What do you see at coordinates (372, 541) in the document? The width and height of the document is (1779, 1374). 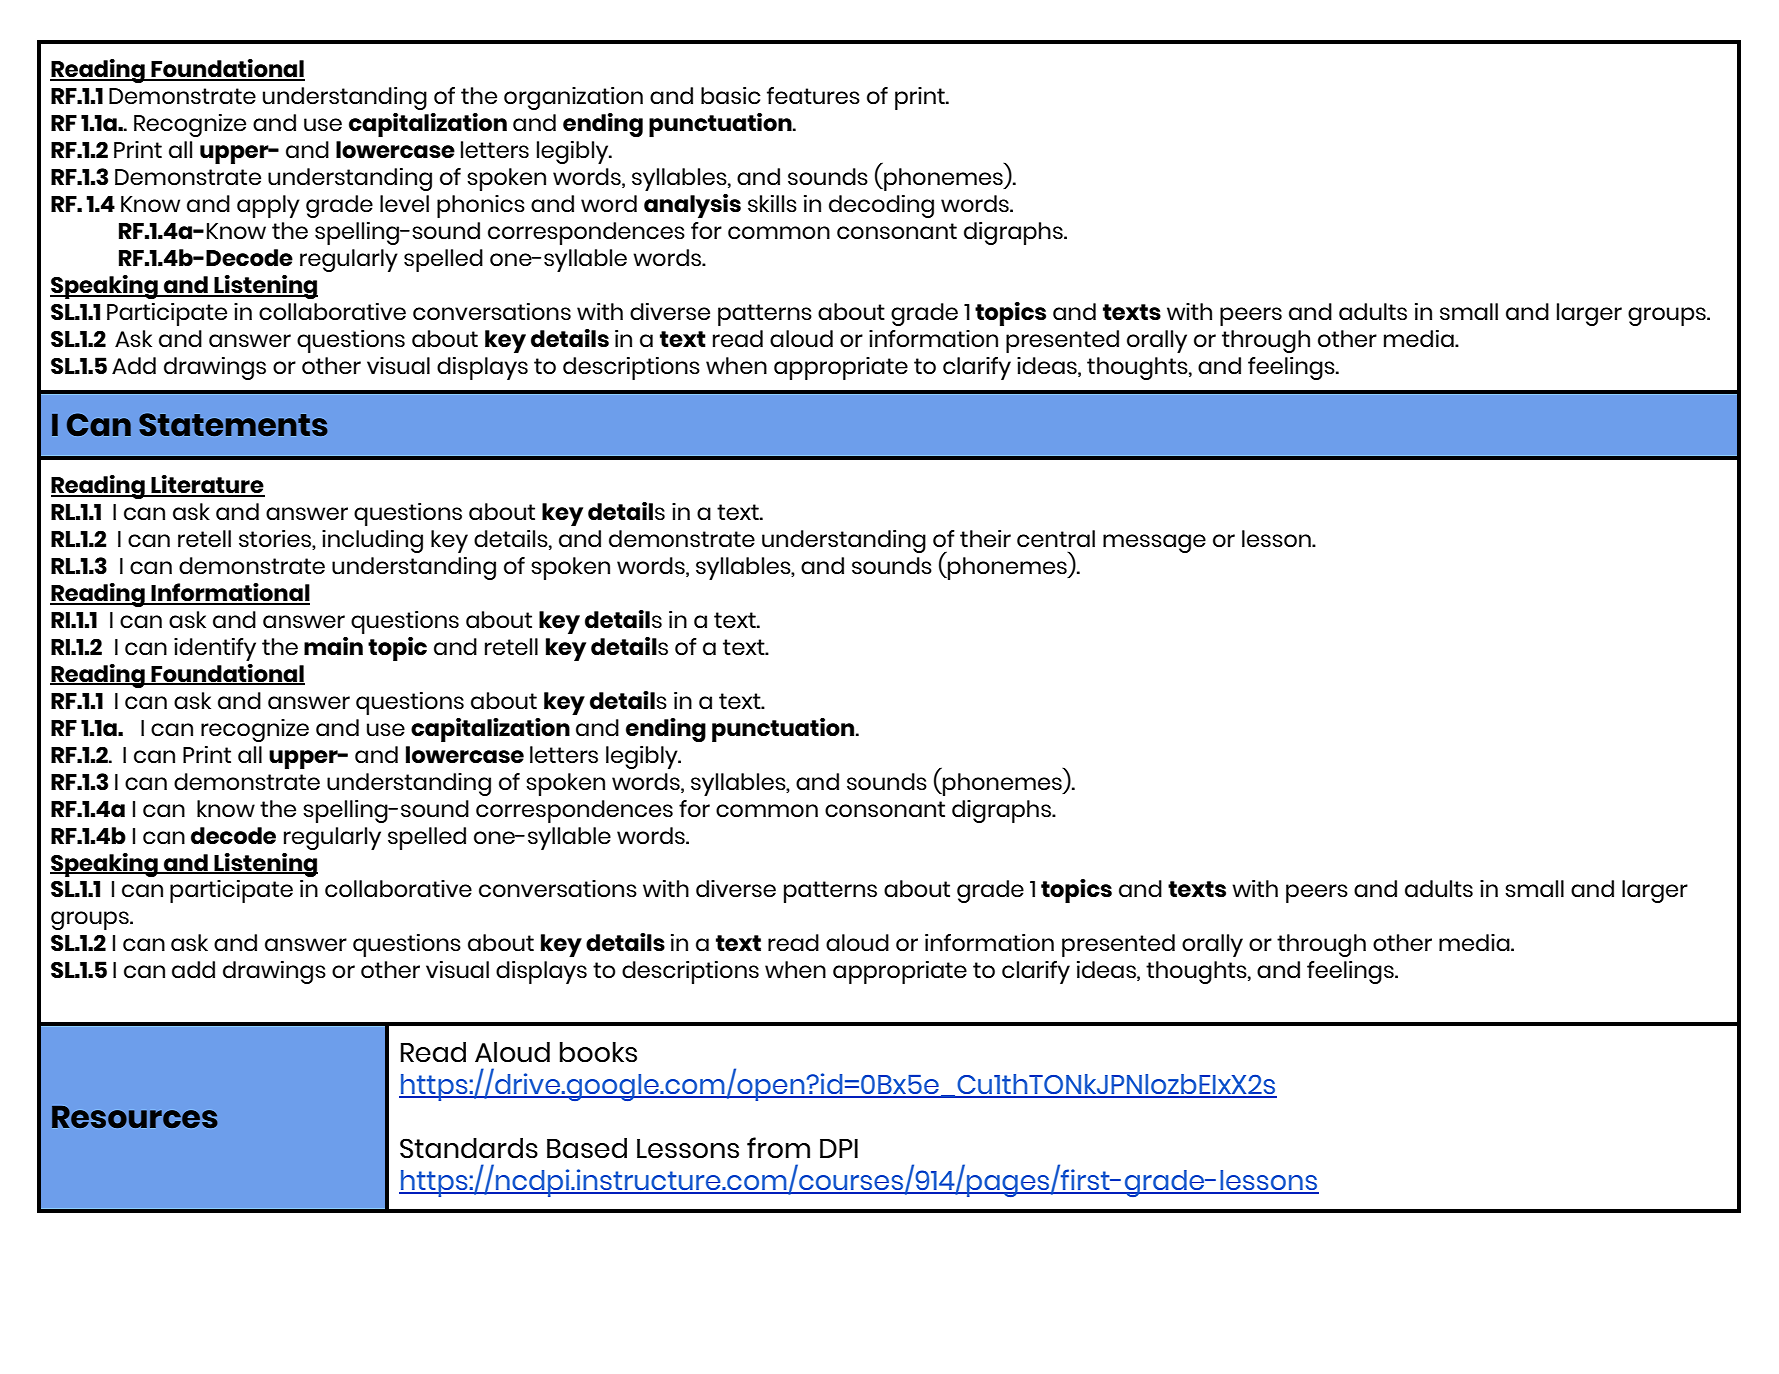 I see `including` at bounding box center [372, 541].
